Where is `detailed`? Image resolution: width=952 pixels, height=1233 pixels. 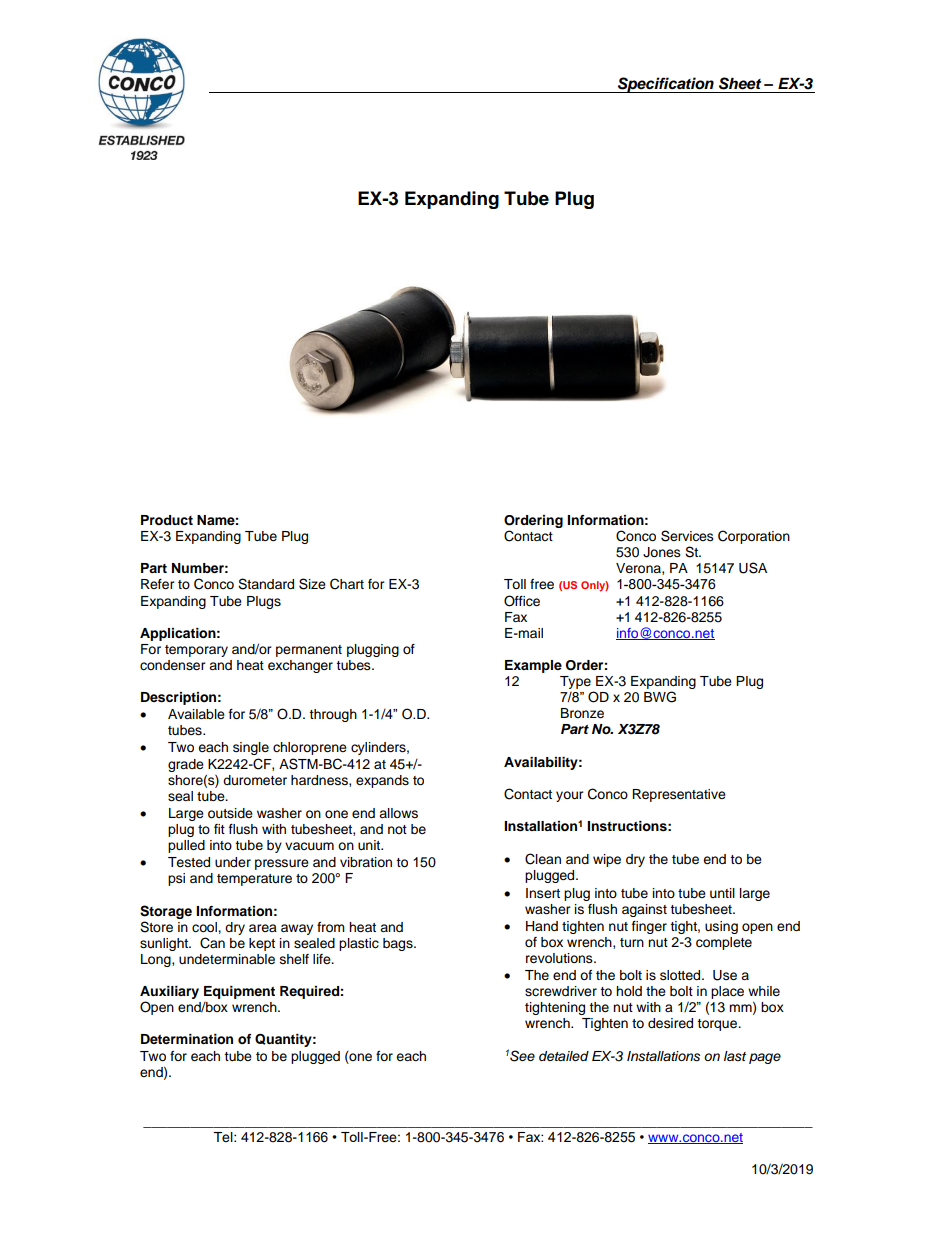
detailed is located at coordinates (564, 1056).
